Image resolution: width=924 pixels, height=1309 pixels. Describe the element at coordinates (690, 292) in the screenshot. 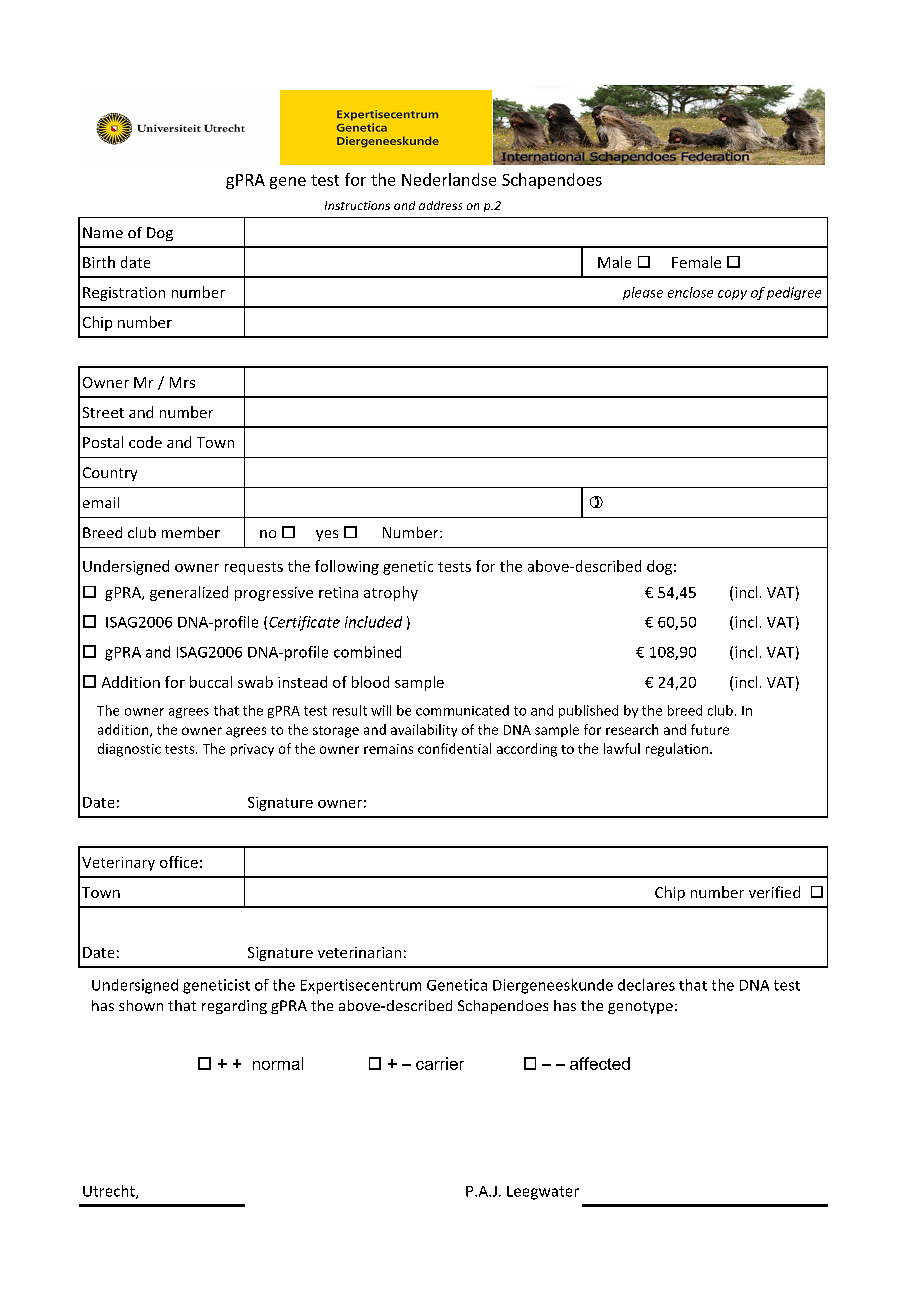

I see `enclose` at that location.
